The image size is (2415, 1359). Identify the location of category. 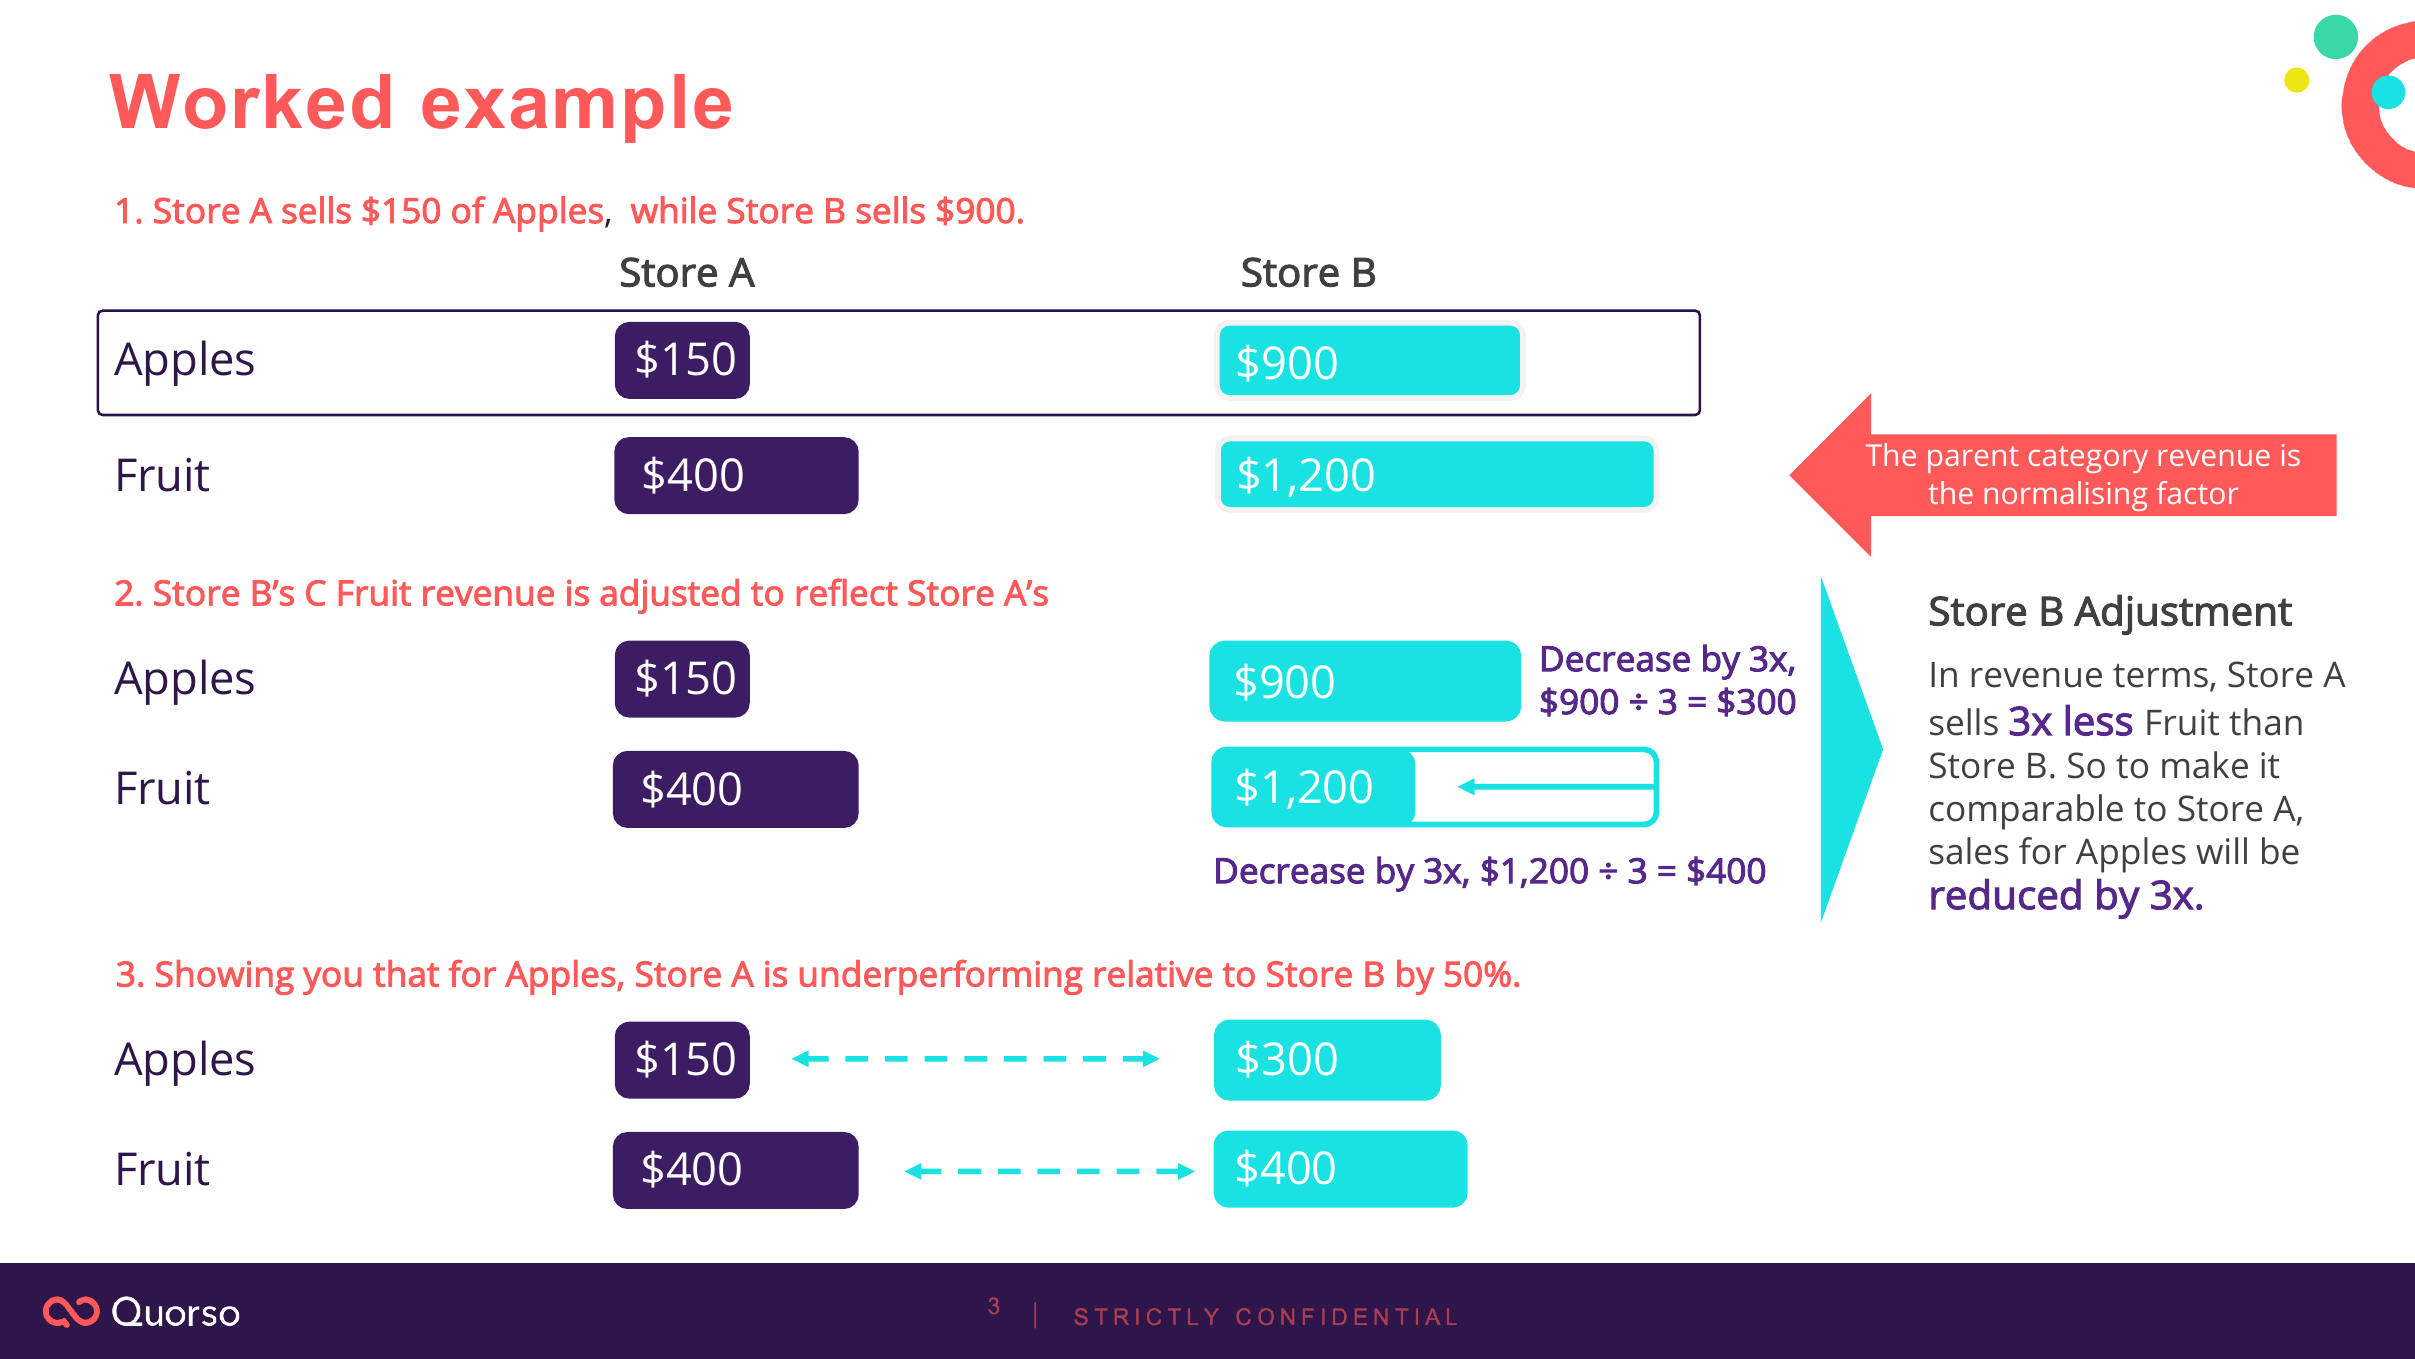
(2088, 459).
